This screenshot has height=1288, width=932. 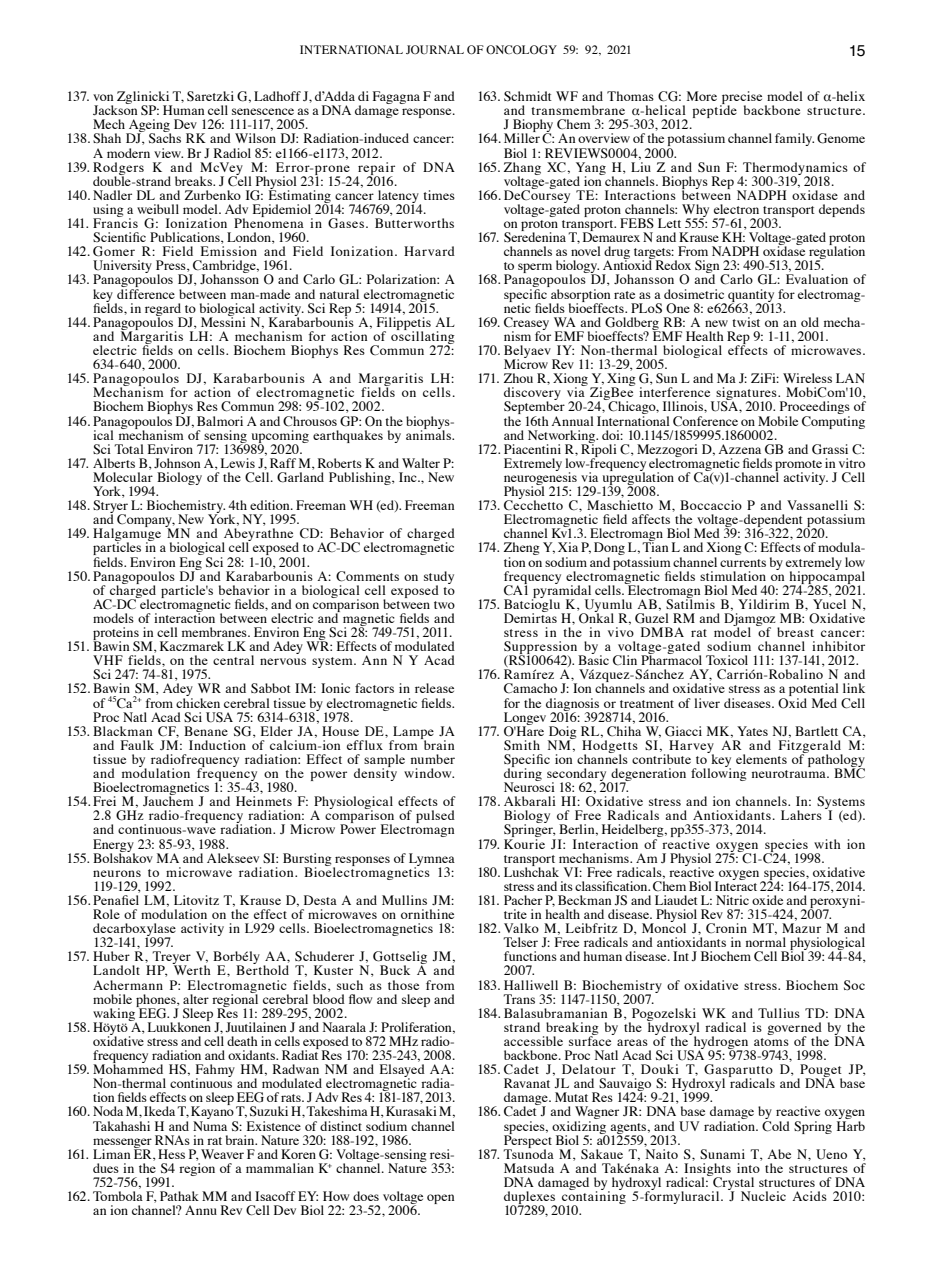 What do you see at coordinates (528, 96) in the screenshot?
I see `Schmidt` at bounding box center [528, 96].
